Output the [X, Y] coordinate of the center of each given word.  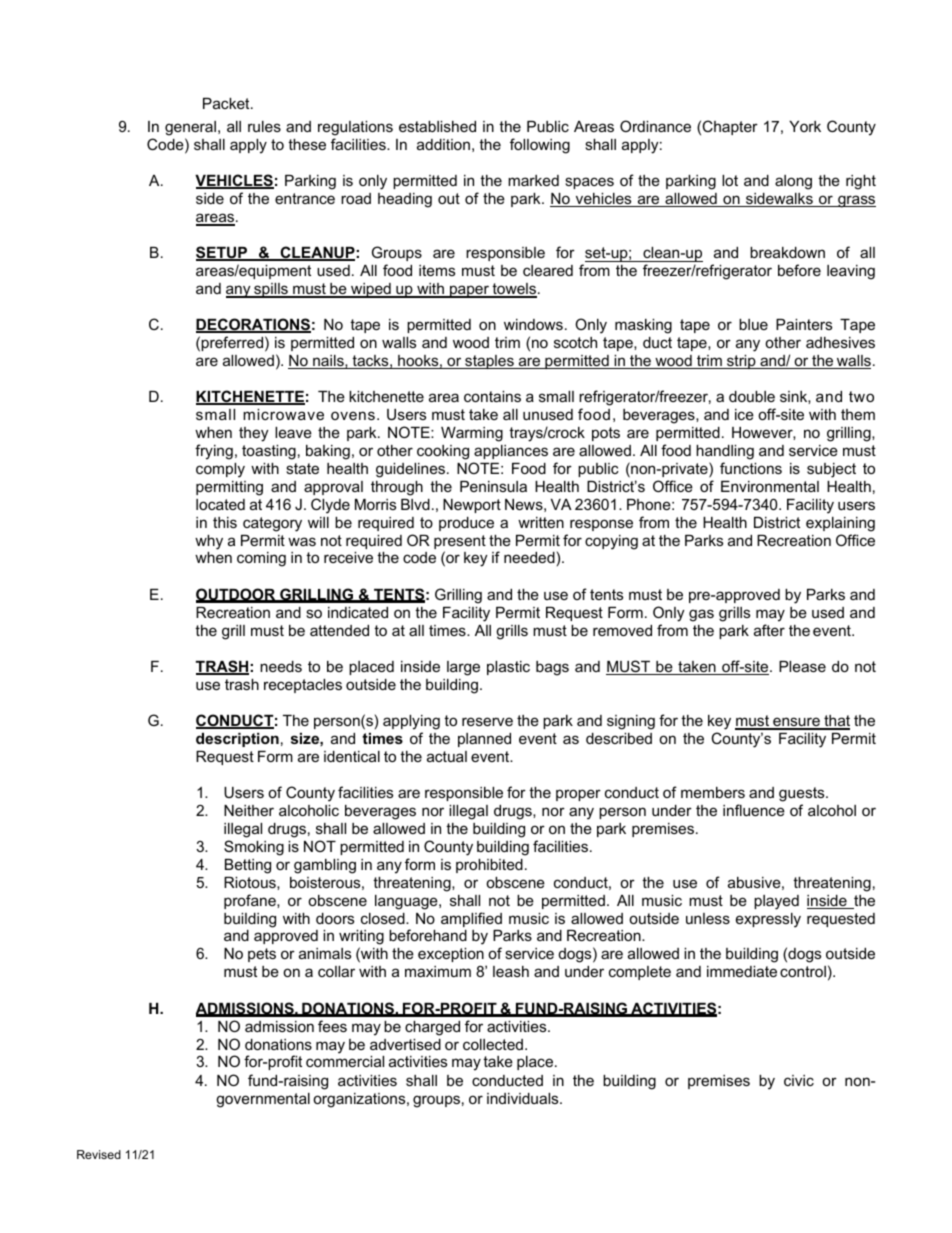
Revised [99, 1154]
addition [443, 144]
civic [799, 1080]
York [805, 126]
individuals [524, 1098]
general [190, 130]
